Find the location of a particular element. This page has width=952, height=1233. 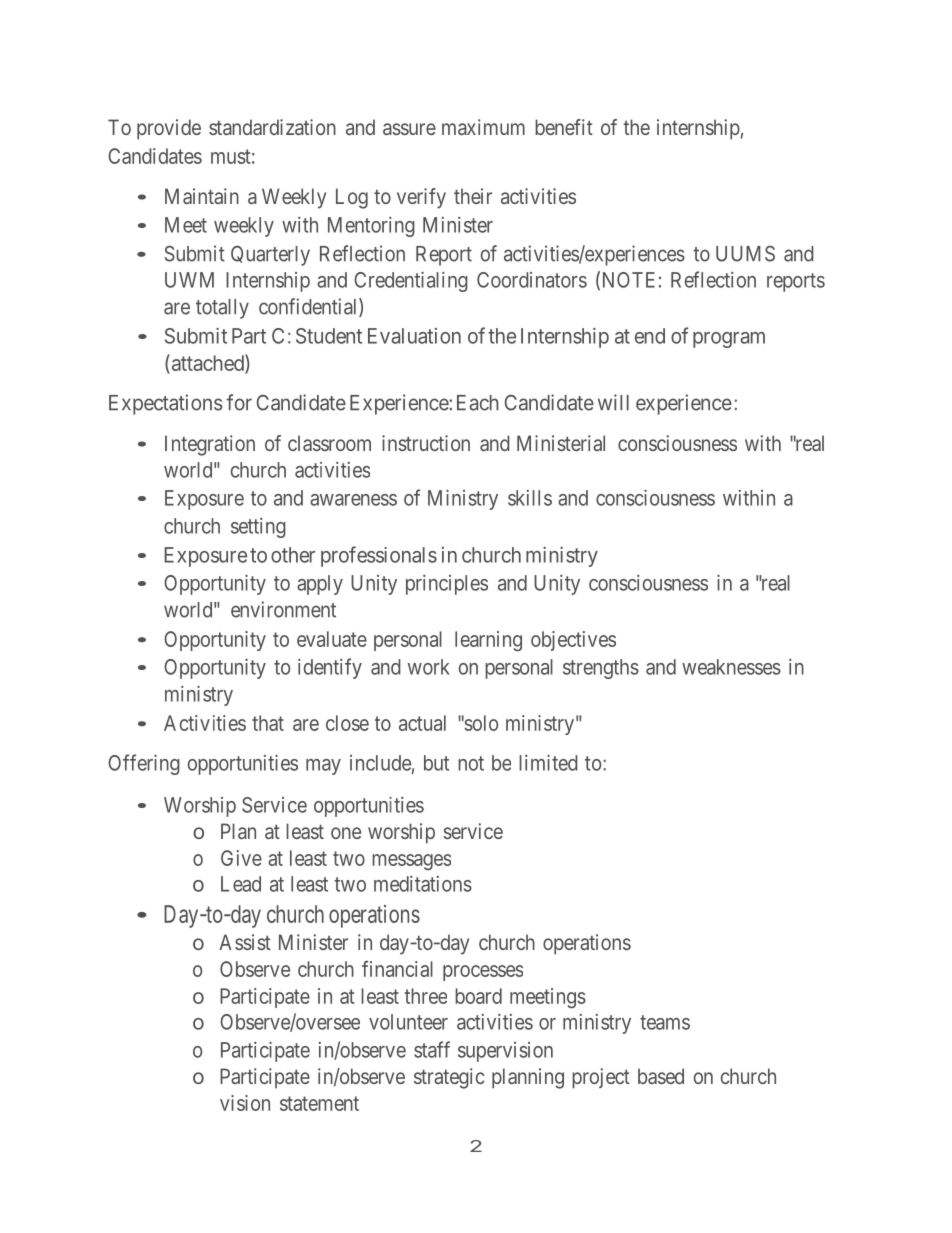

assure is located at coordinates (409, 129).
